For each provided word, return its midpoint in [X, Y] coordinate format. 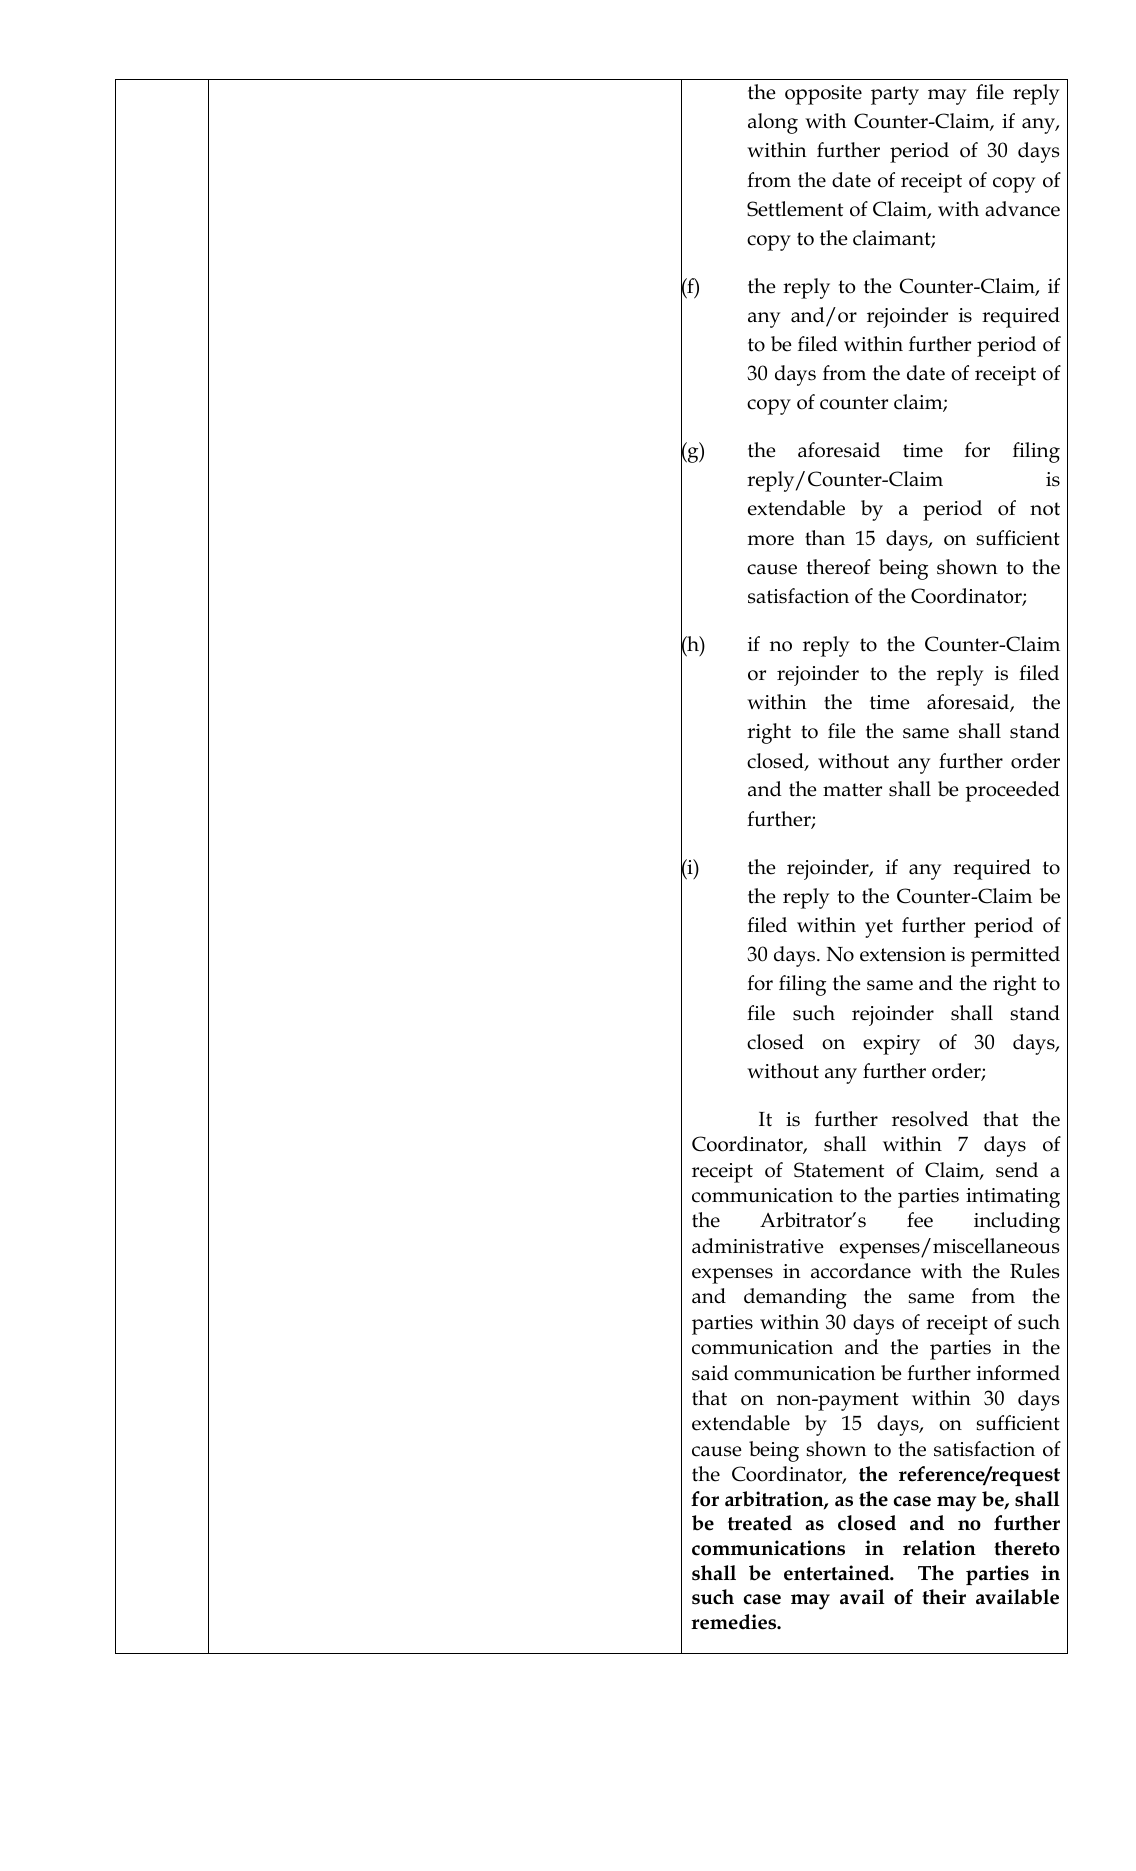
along [773, 123]
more [771, 540]
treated [760, 1523]
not [1045, 509]
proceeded [1012, 791]
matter [852, 790]
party [895, 95]
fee [920, 1220]
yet [879, 928]
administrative [758, 1246]
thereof [839, 567]
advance [1022, 209]
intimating [1013, 1198]
